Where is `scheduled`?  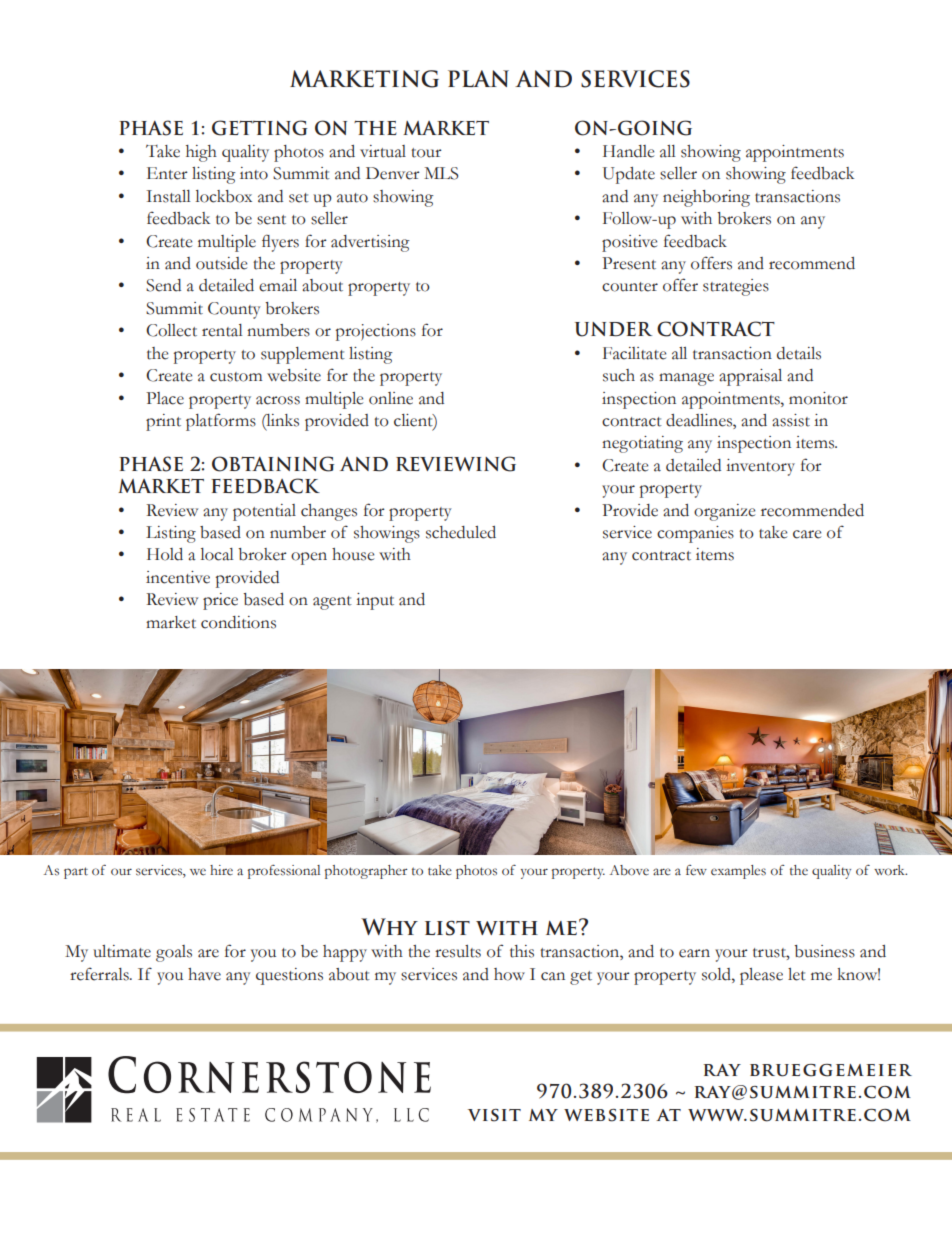
scheduled is located at coordinates (461, 532).
